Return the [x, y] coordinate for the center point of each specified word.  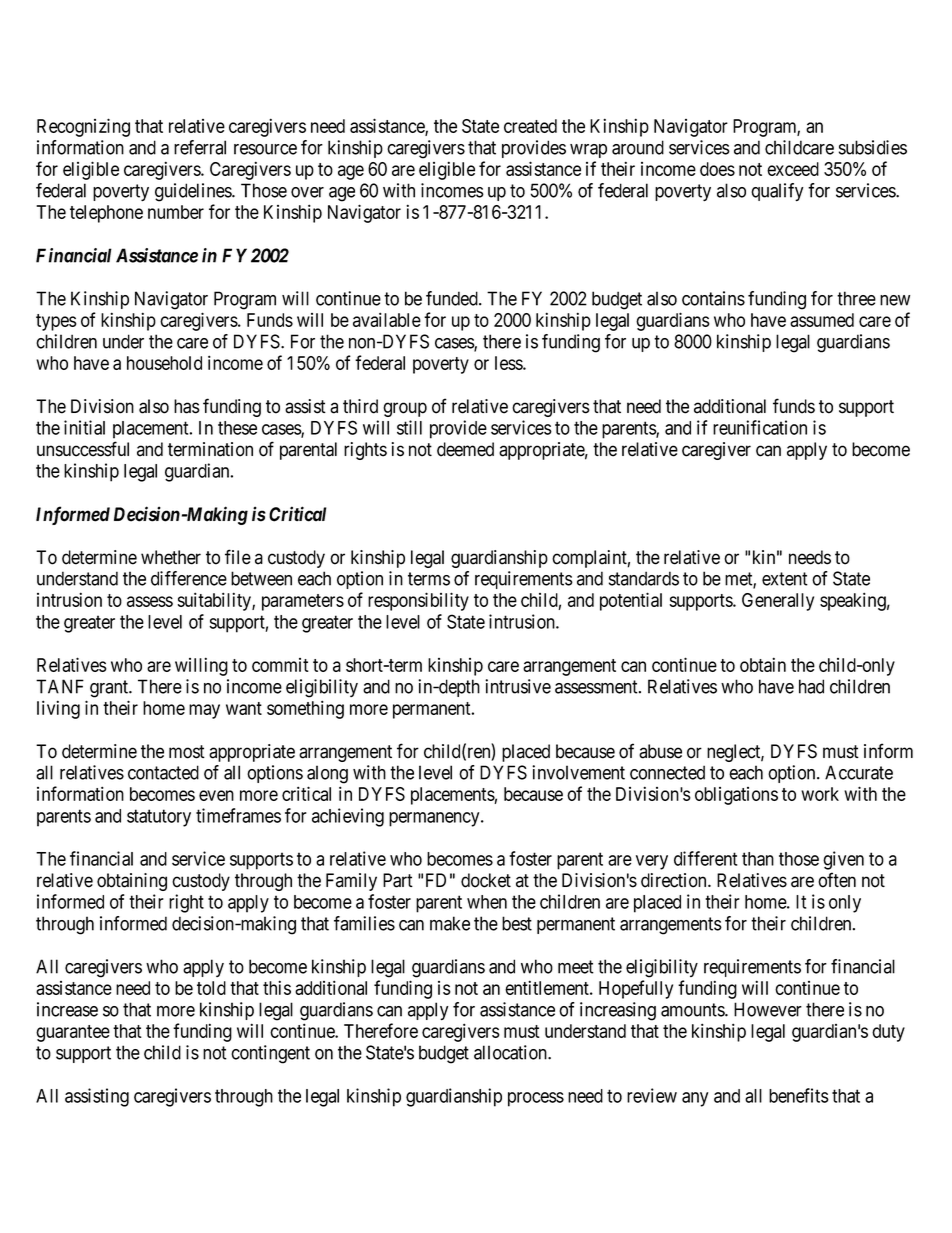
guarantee [73, 1033]
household [164, 363]
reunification [760, 427]
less [509, 363]
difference [189, 578]
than [758, 859]
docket [486, 880]
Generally [778, 602]
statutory [159, 818]
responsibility [418, 601]
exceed [793, 169]
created [530, 126]
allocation [511, 1052]
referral [200, 147]
